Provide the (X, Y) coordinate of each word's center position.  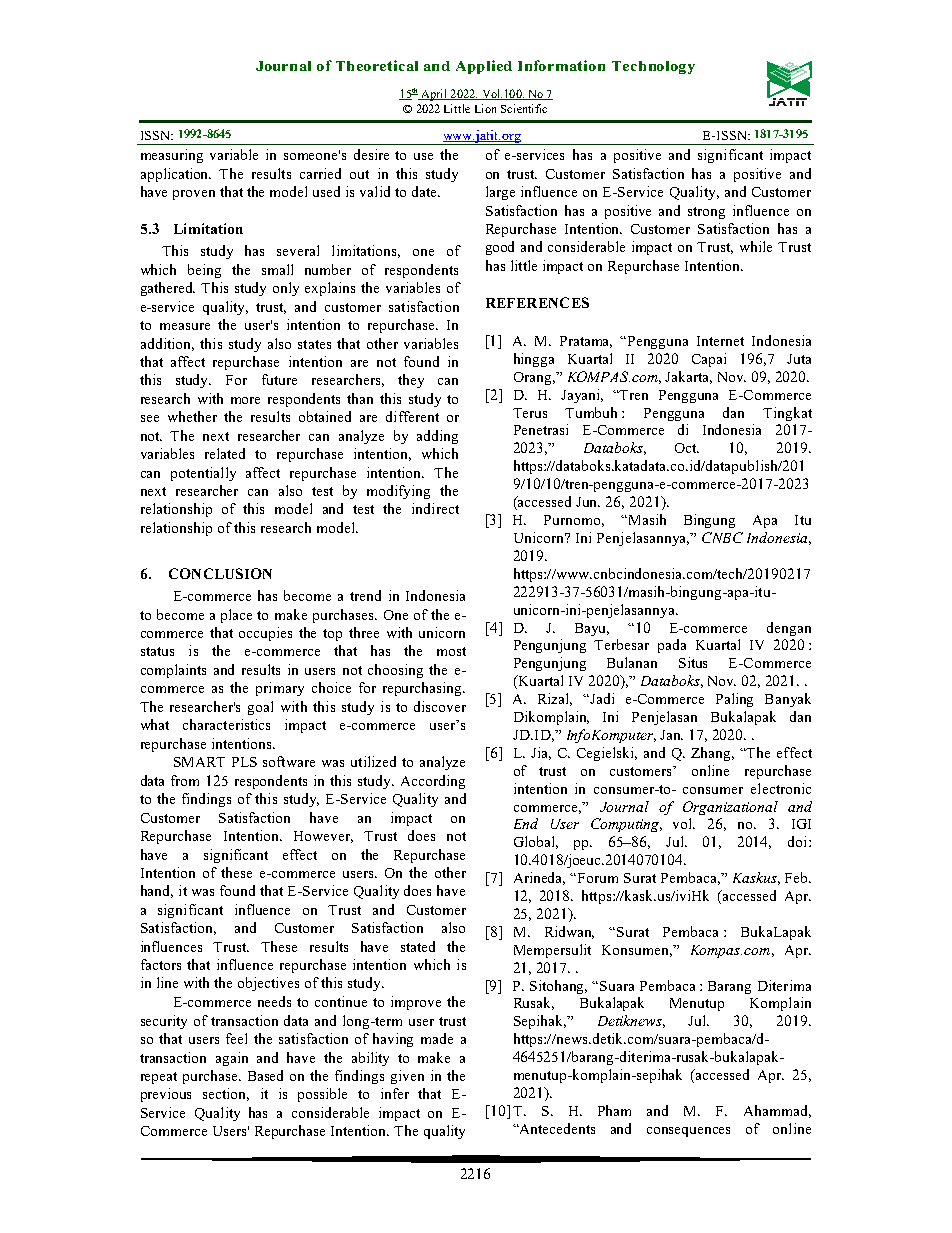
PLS (244, 762)
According (433, 782)
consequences (688, 1132)
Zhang (712, 754)
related (225, 453)
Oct (687, 448)
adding (437, 437)
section (226, 1094)
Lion (485, 108)
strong (706, 213)
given (407, 1077)
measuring (172, 156)
